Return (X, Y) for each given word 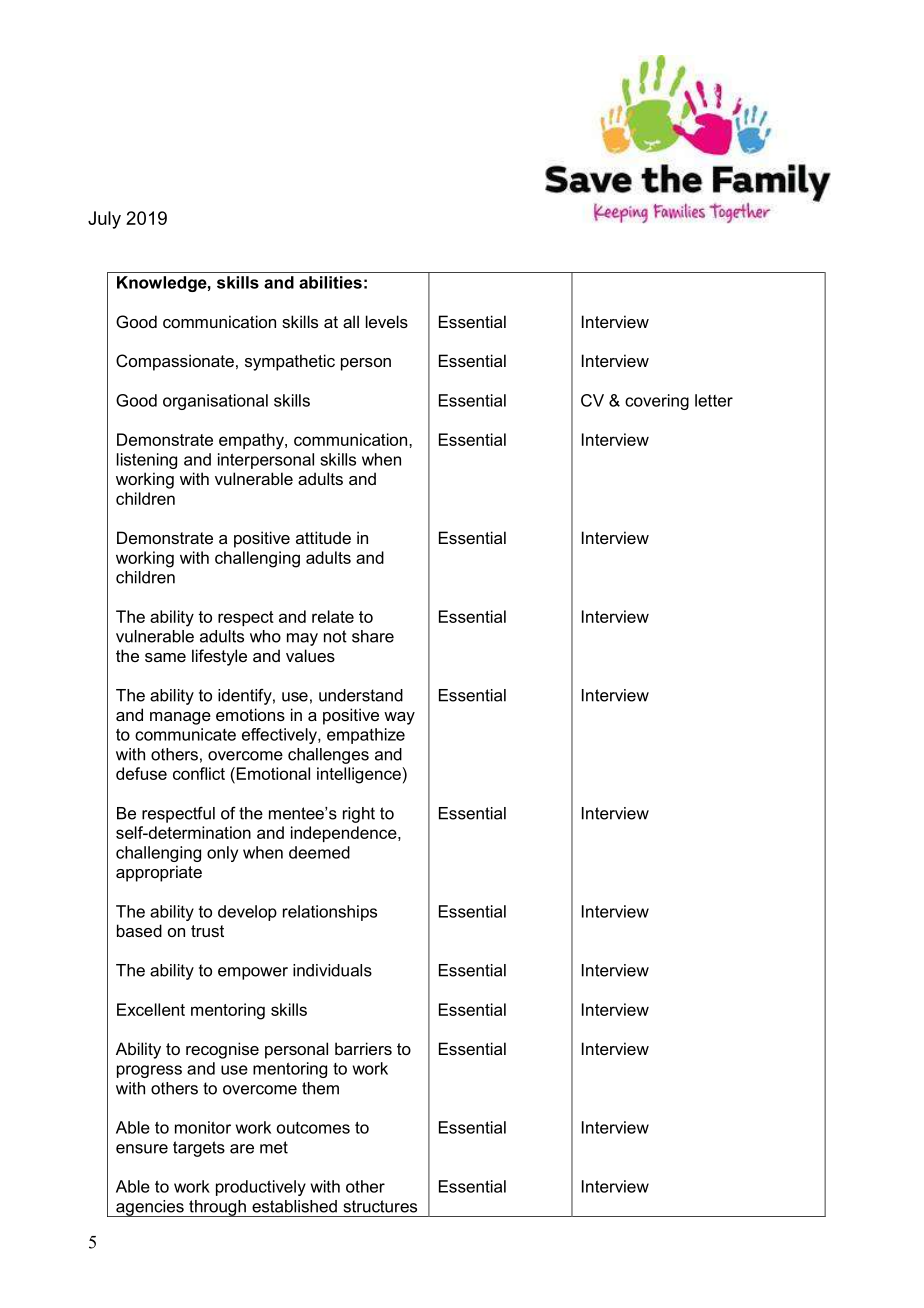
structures (380, 1206)
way (399, 718)
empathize (366, 736)
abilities (330, 282)
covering (657, 402)
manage (180, 718)
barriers (363, 1048)
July (104, 220)
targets (199, 1149)
